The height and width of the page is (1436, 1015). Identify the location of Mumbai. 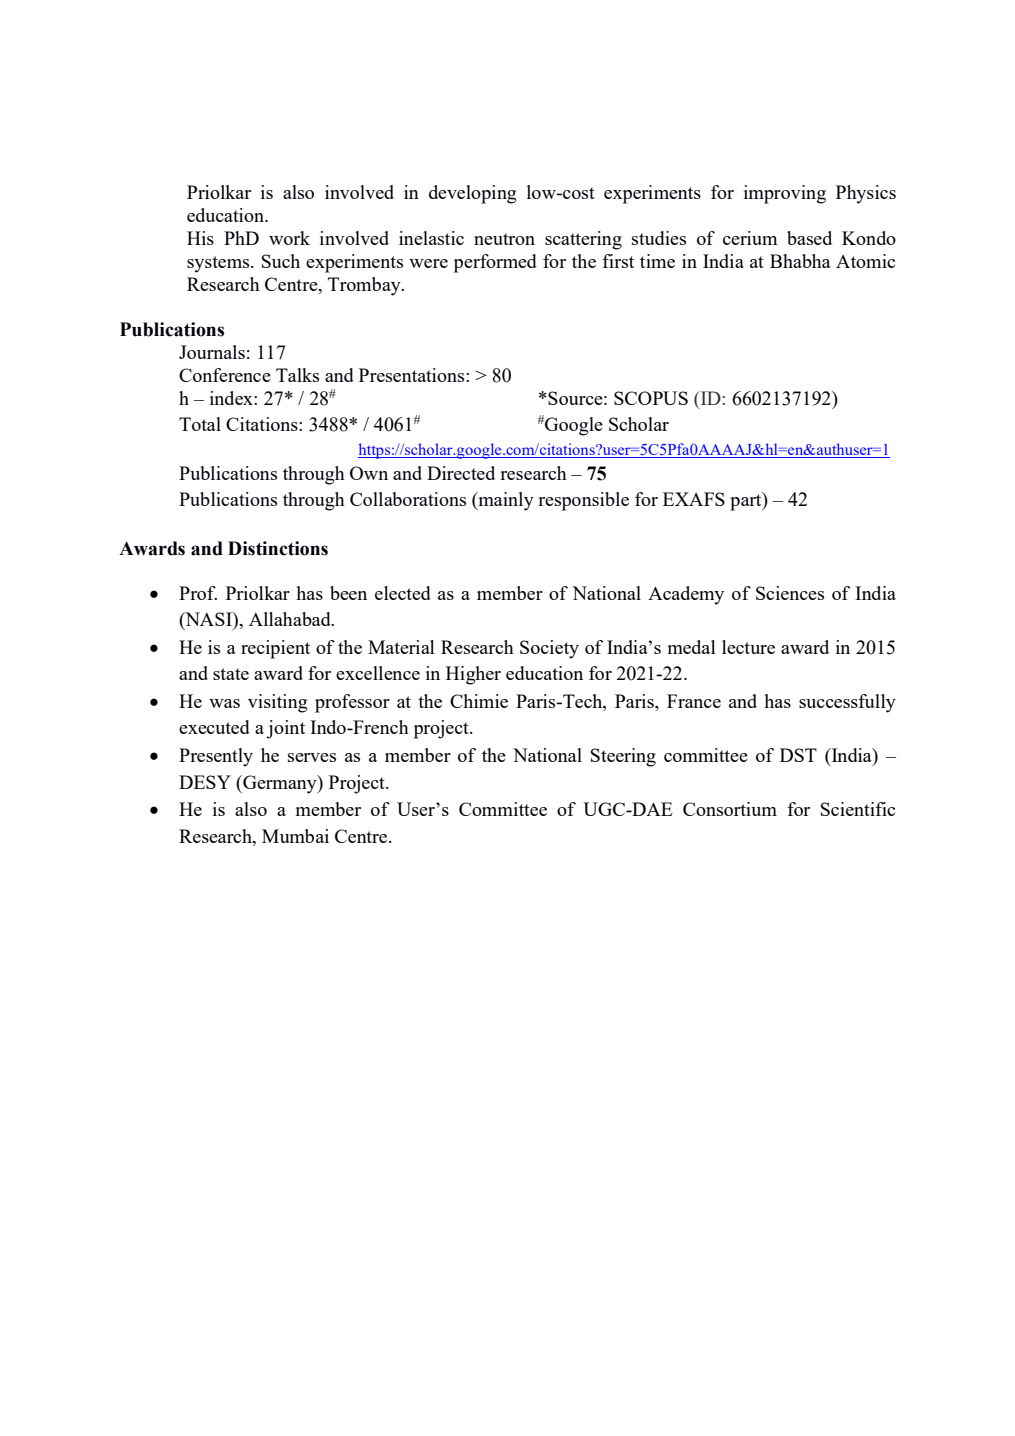
(295, 836).
